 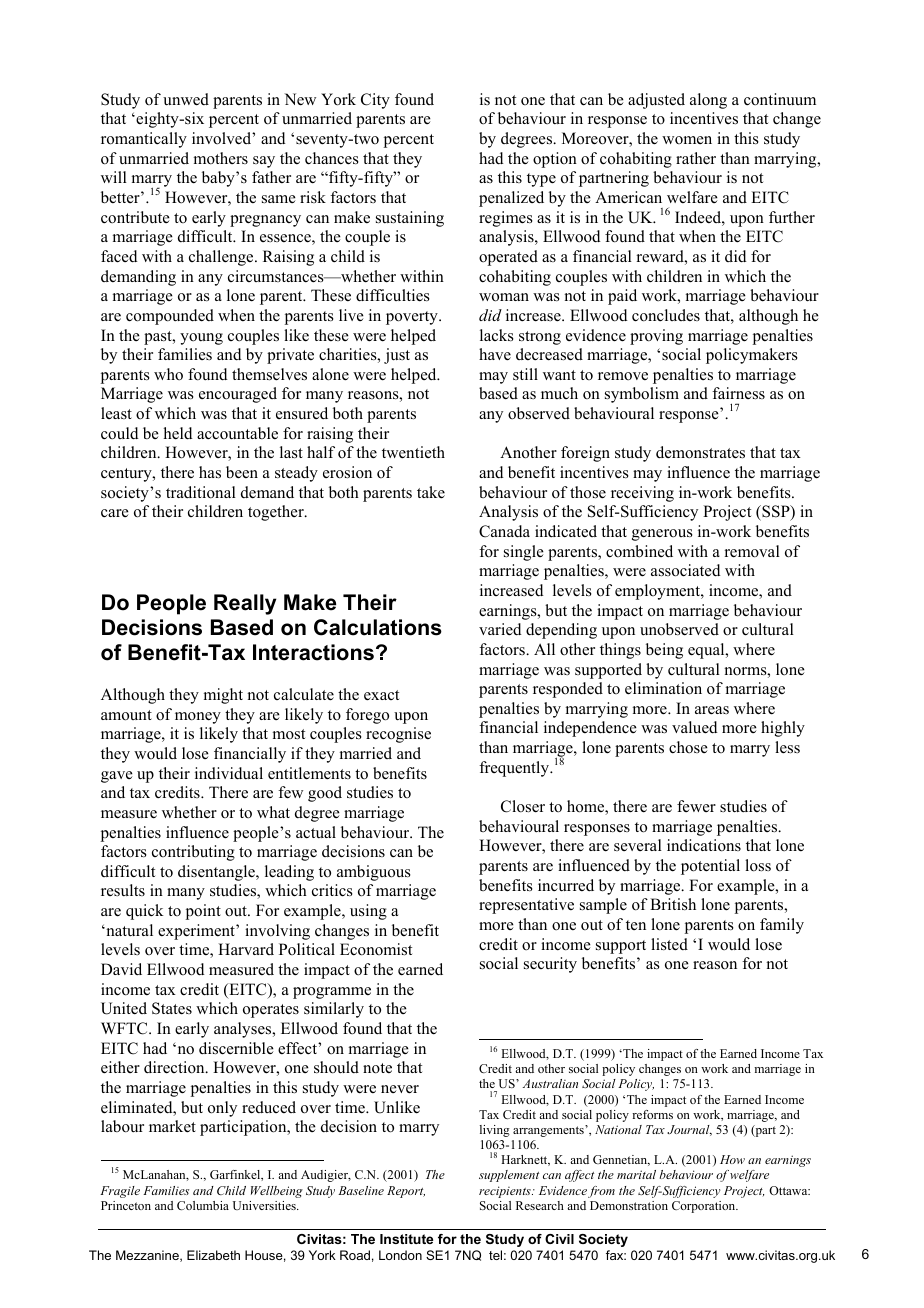 I want to click on unwed, so click(x=186, y=99).
